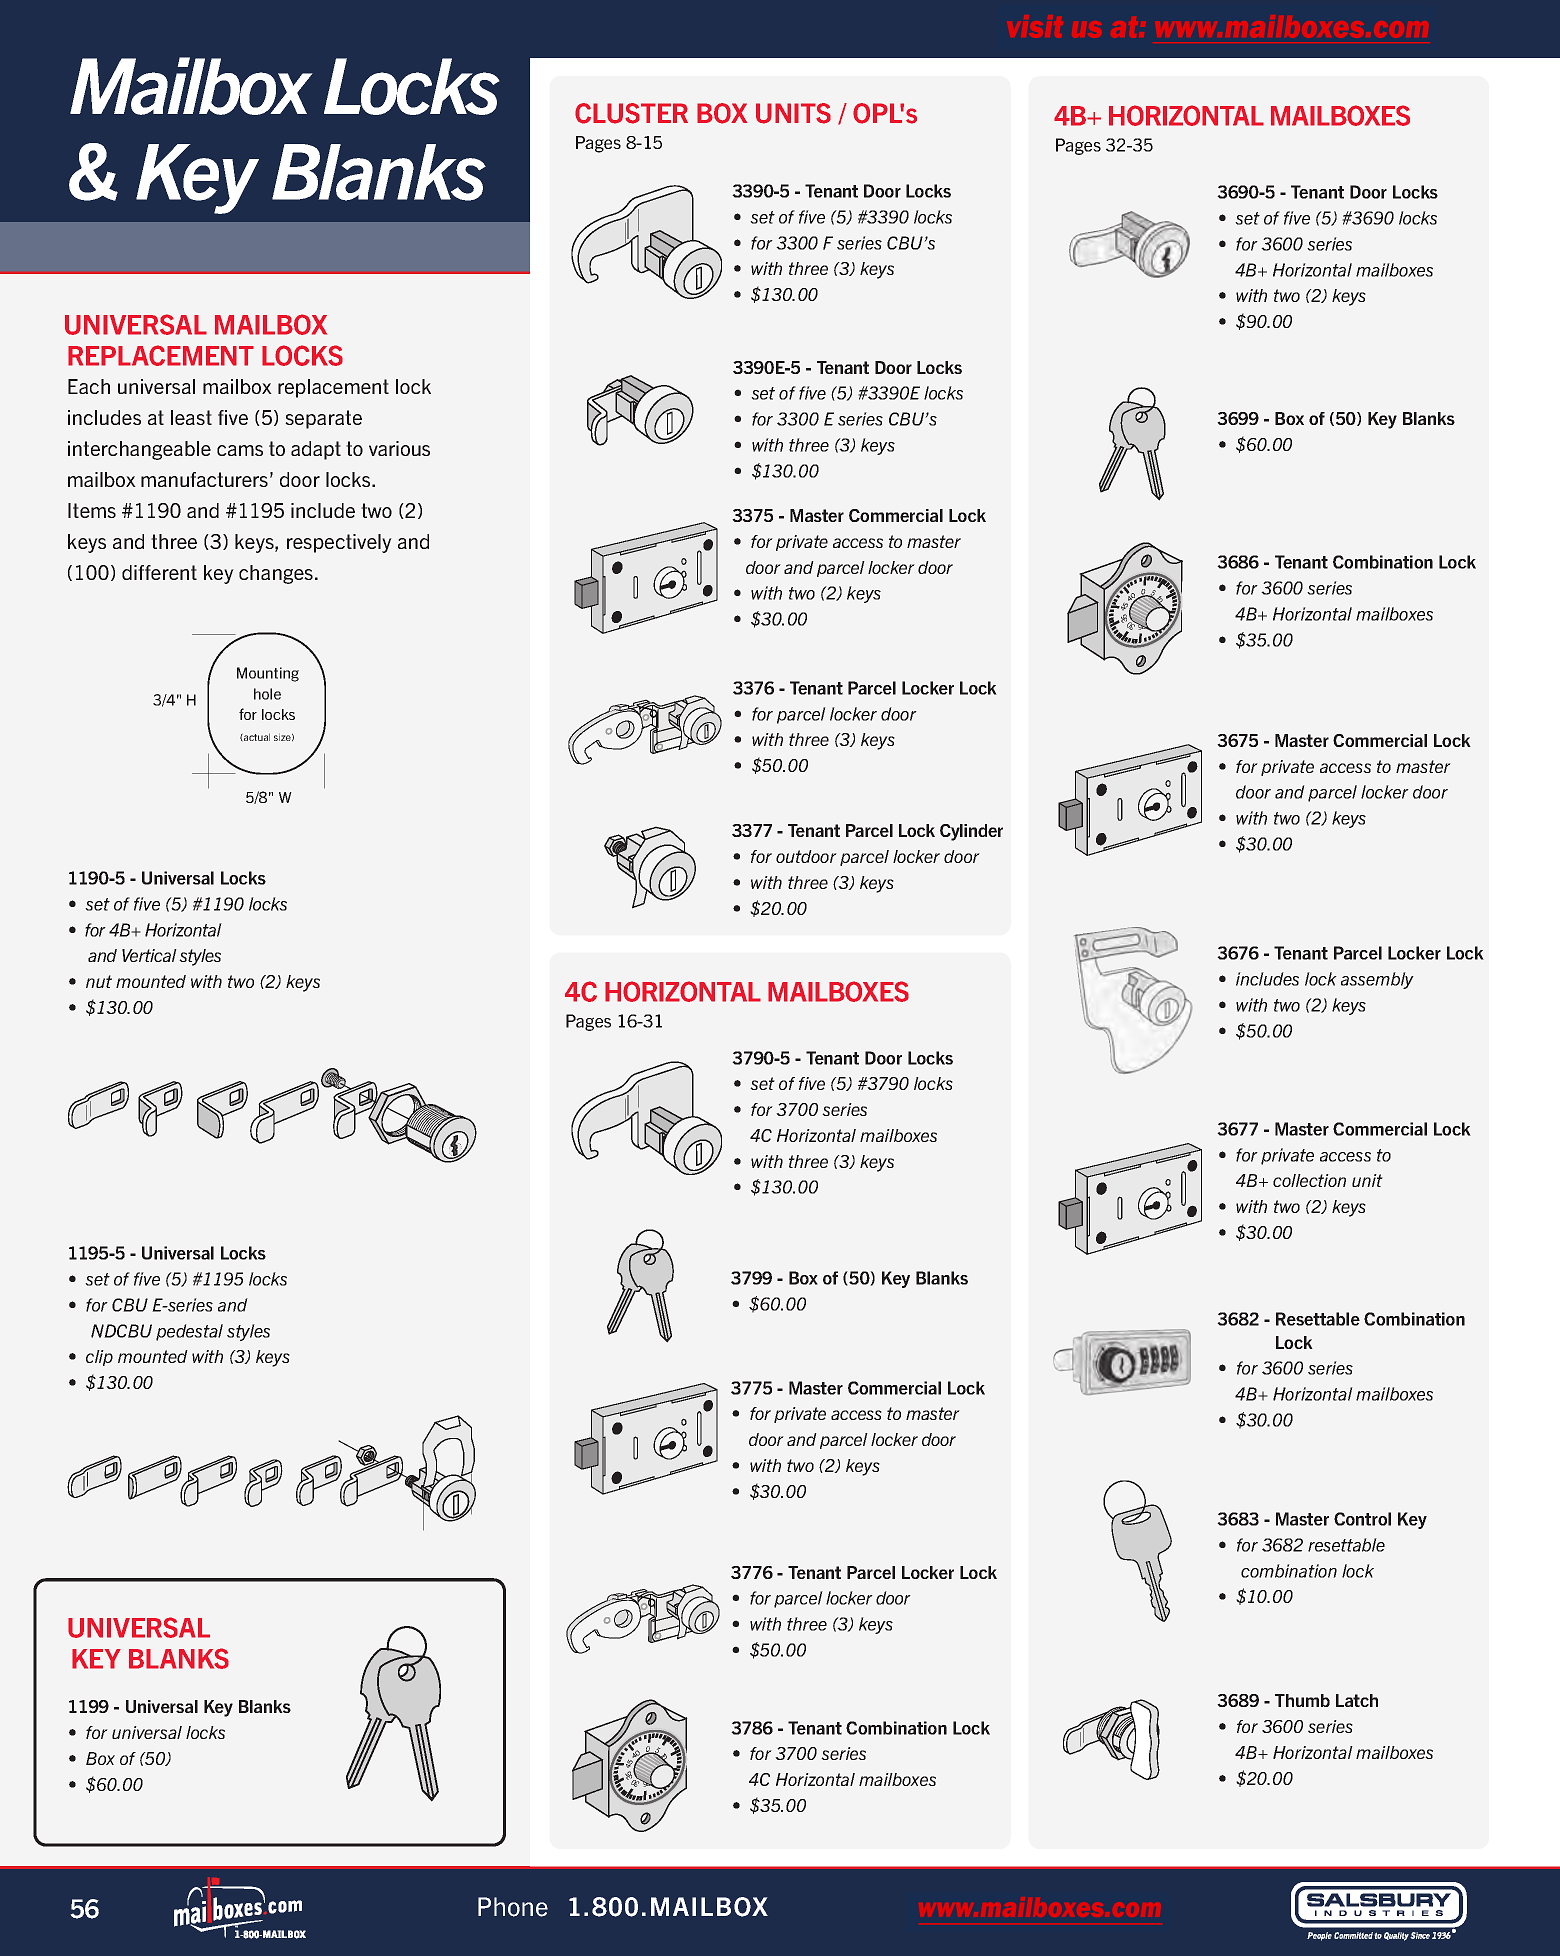 This image has width=1560, height=1956. I want to click on Latch, so click(1357, 1700).
